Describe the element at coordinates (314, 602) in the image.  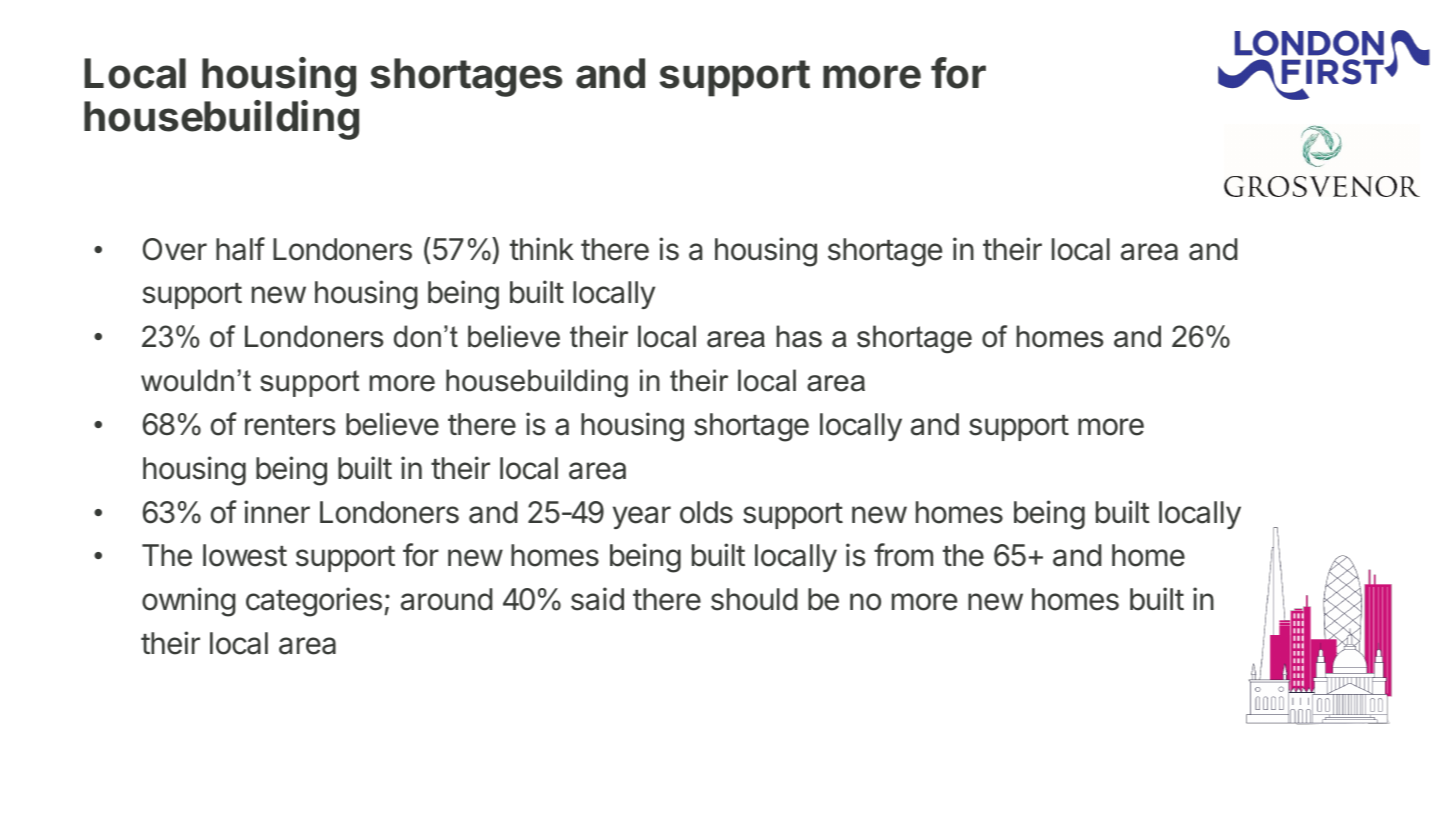
I see `categories` at that location.
